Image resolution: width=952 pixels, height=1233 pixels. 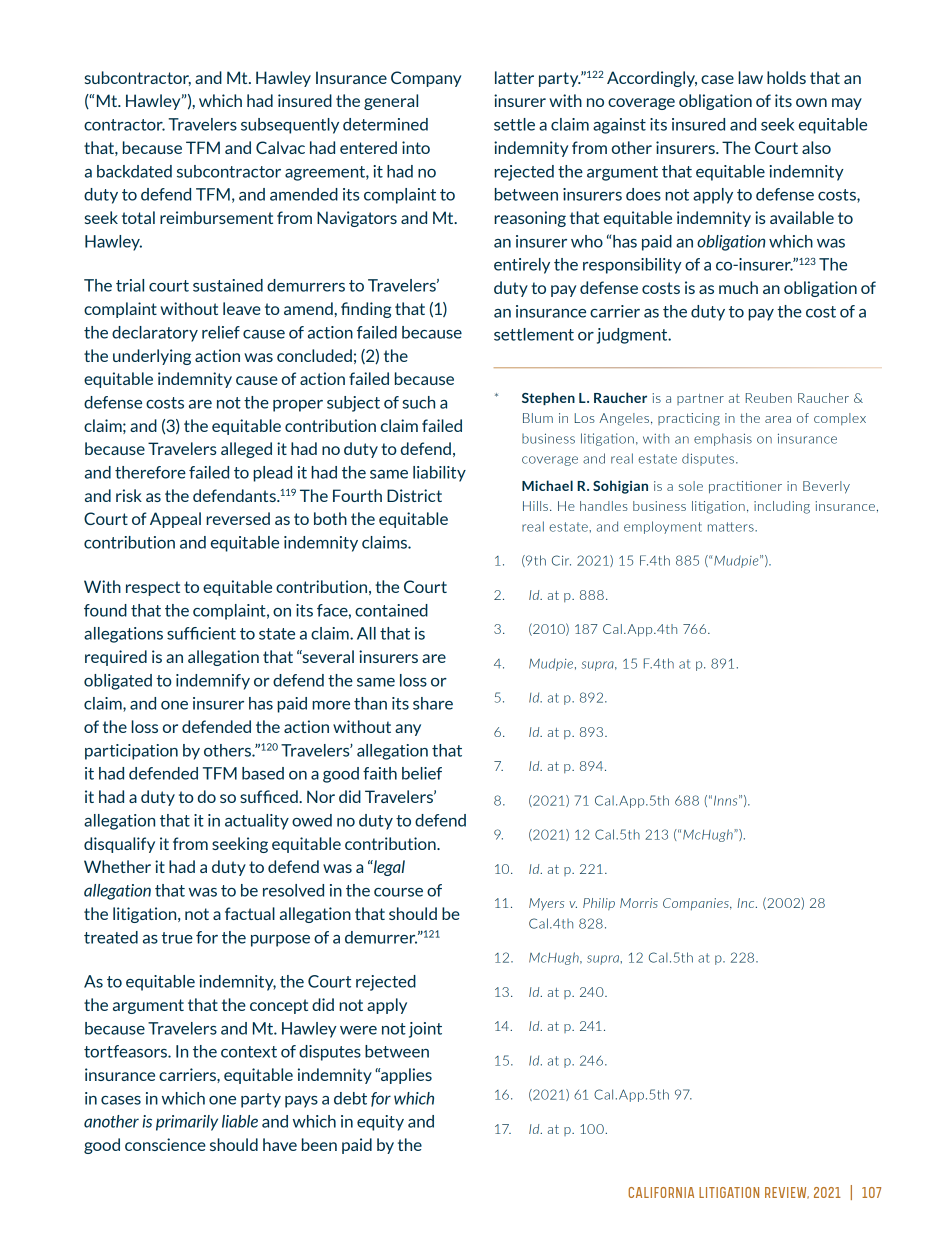 What do you see at coordinates (782, 507) in the screenshot?
I see `including` at bounding box center [782, 507].
